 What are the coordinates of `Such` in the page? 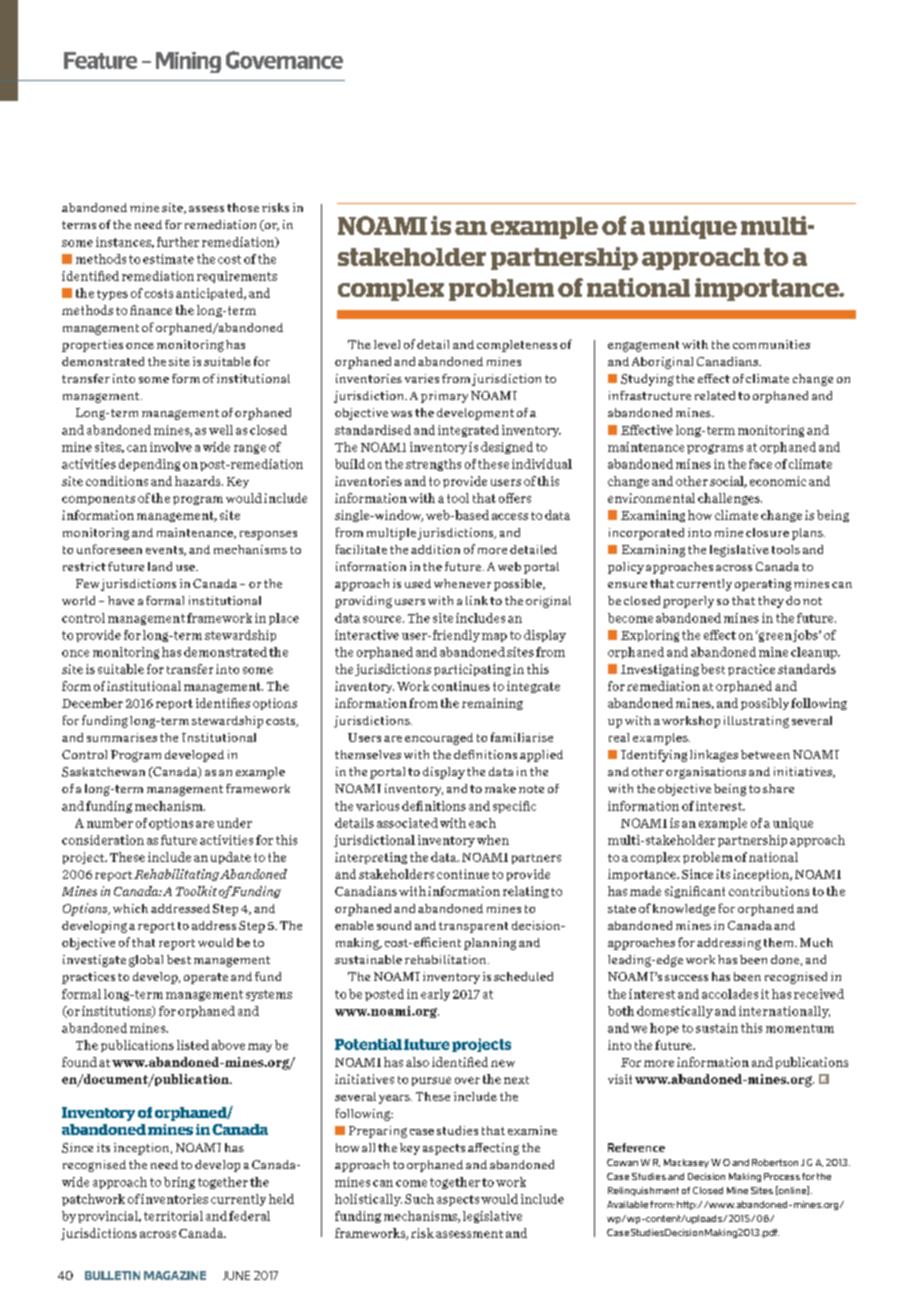 It's located at (419, 1199).
